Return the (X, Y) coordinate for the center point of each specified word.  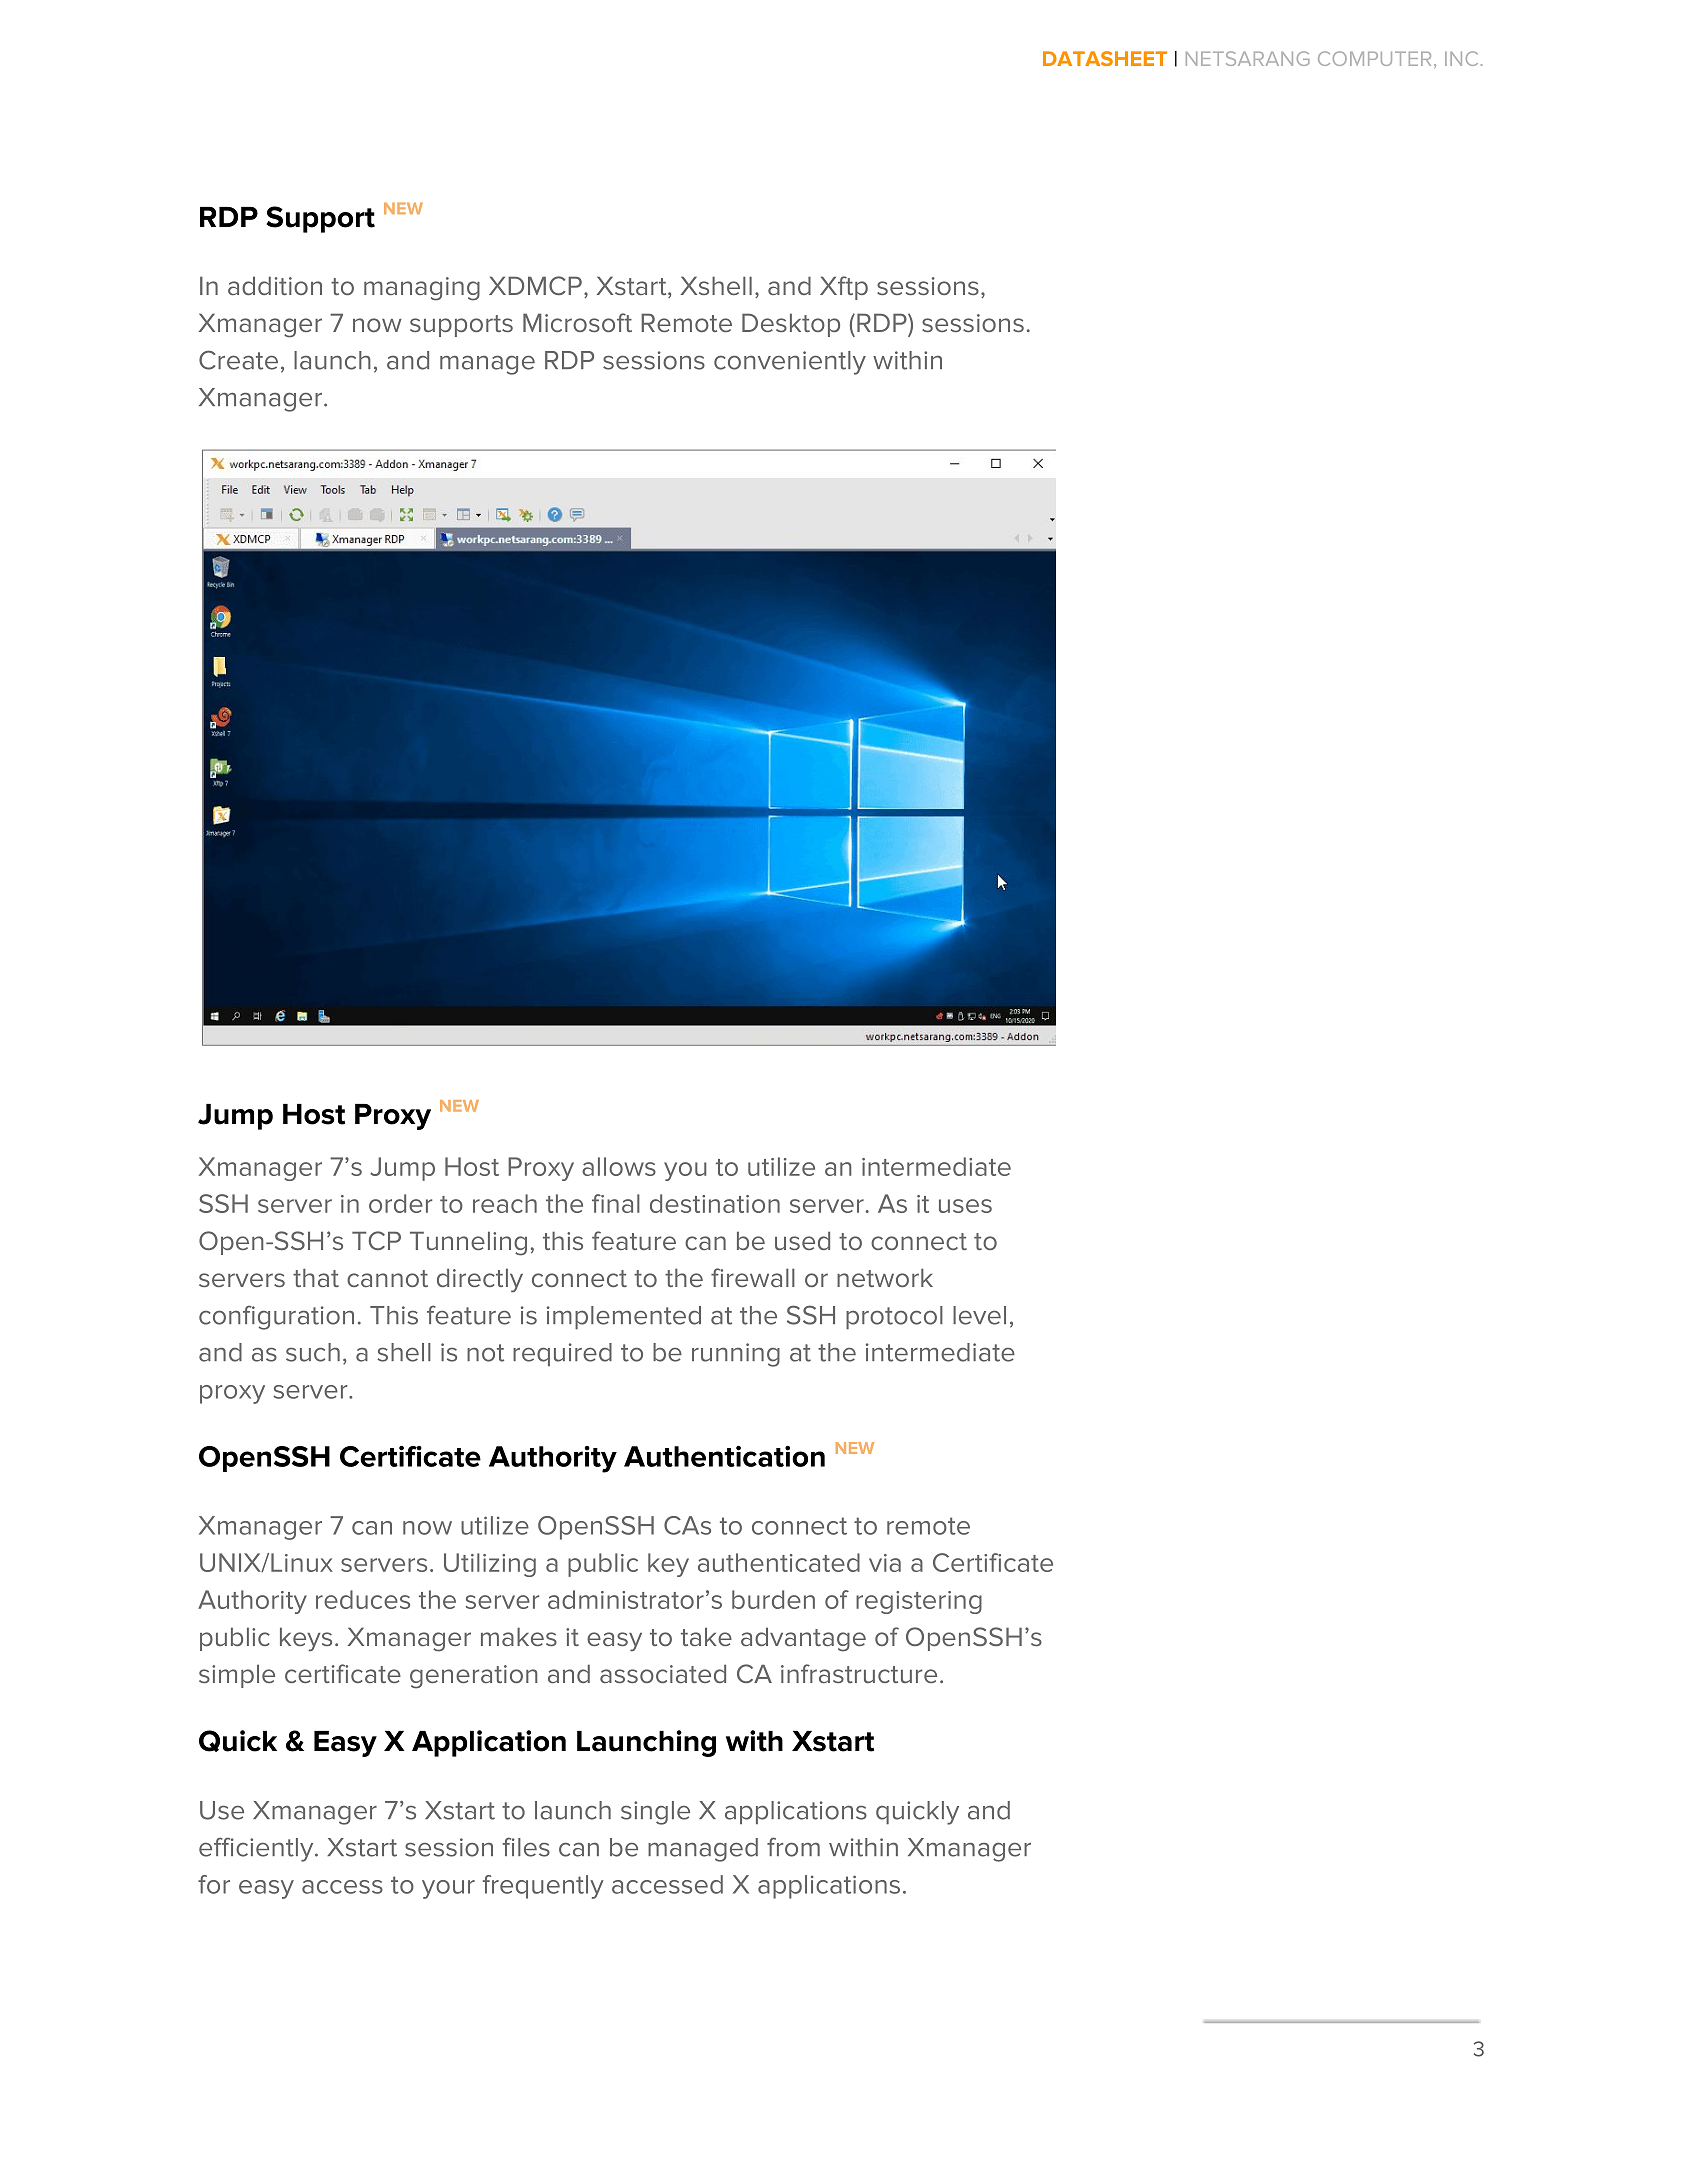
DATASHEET (1105, 58)
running (736, 1355)
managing (422, 289)
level (979, 1315)
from (793, 1847)
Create (238, 360)
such (313, 1352)
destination (715, 1203)
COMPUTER (1374, 58)
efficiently (257, 1849)
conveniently (790, 363)
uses (965, 1206)
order (400, 1203)
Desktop (791, 325)
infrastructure (859, 1673)
